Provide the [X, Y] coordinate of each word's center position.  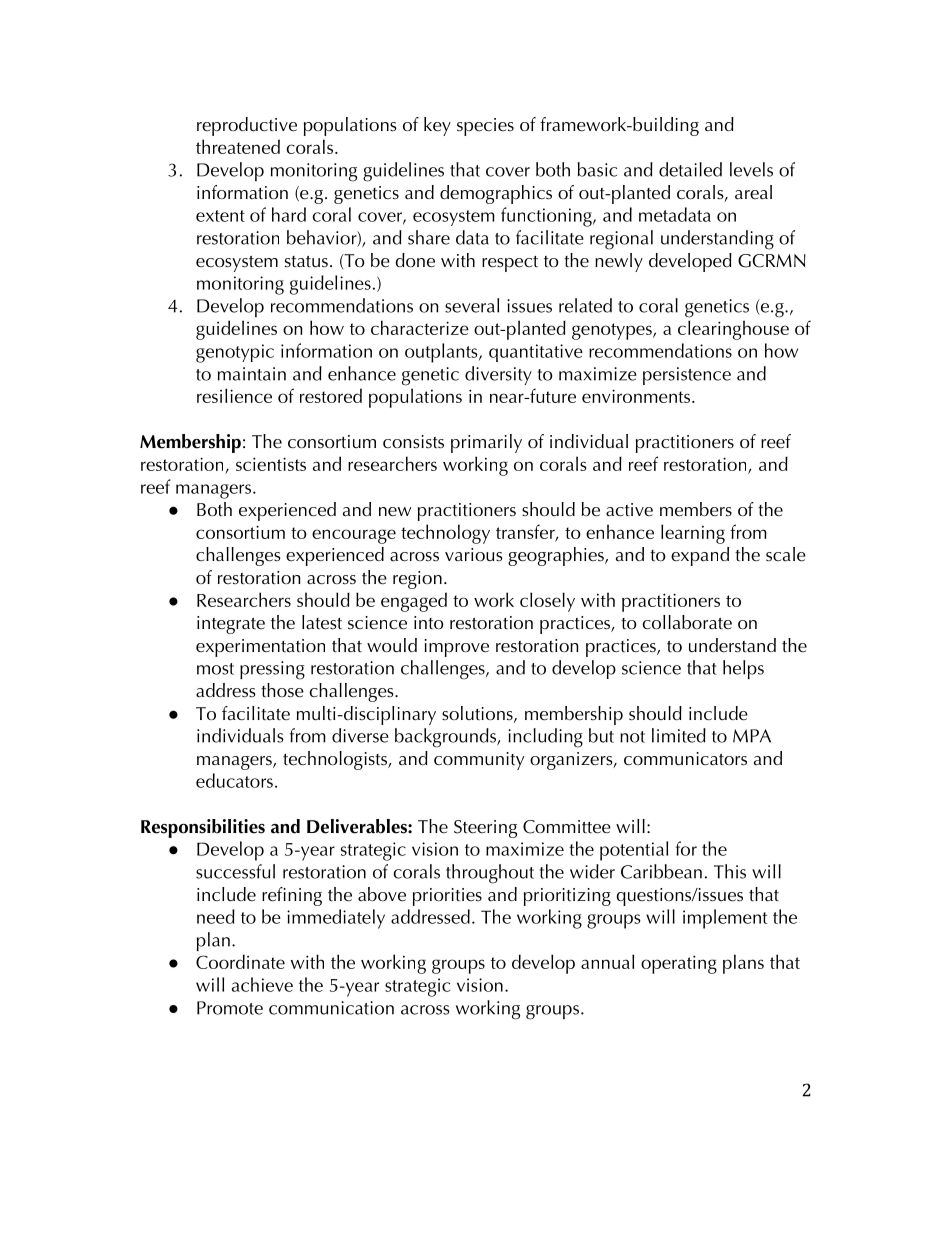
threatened [238, 146]
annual [607, 961]
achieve [262, 984]
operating [679, 964]
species [485, 127]
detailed [690, 169]
